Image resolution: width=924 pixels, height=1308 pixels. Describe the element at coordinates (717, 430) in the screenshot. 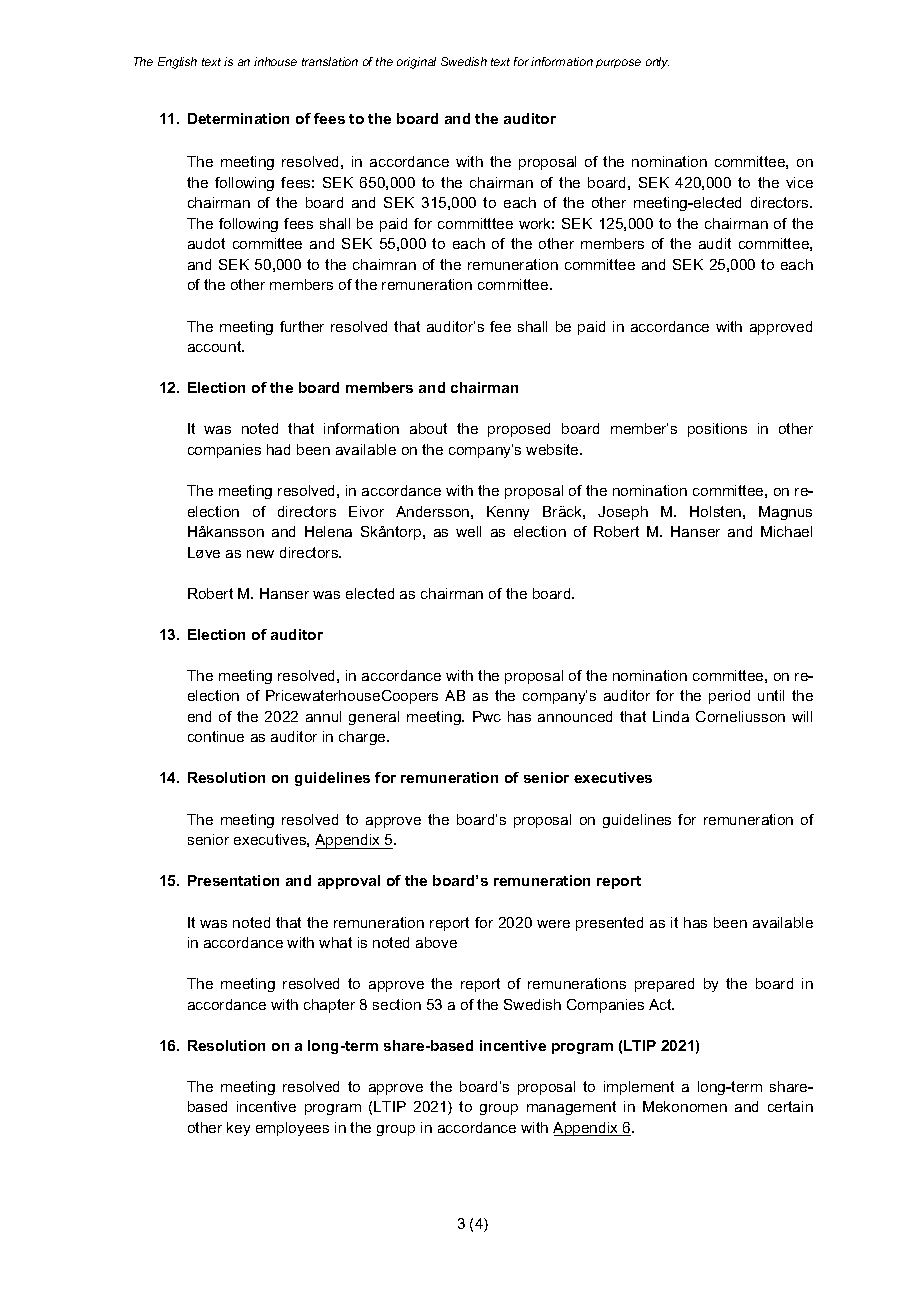

I see `positions` at that location.
